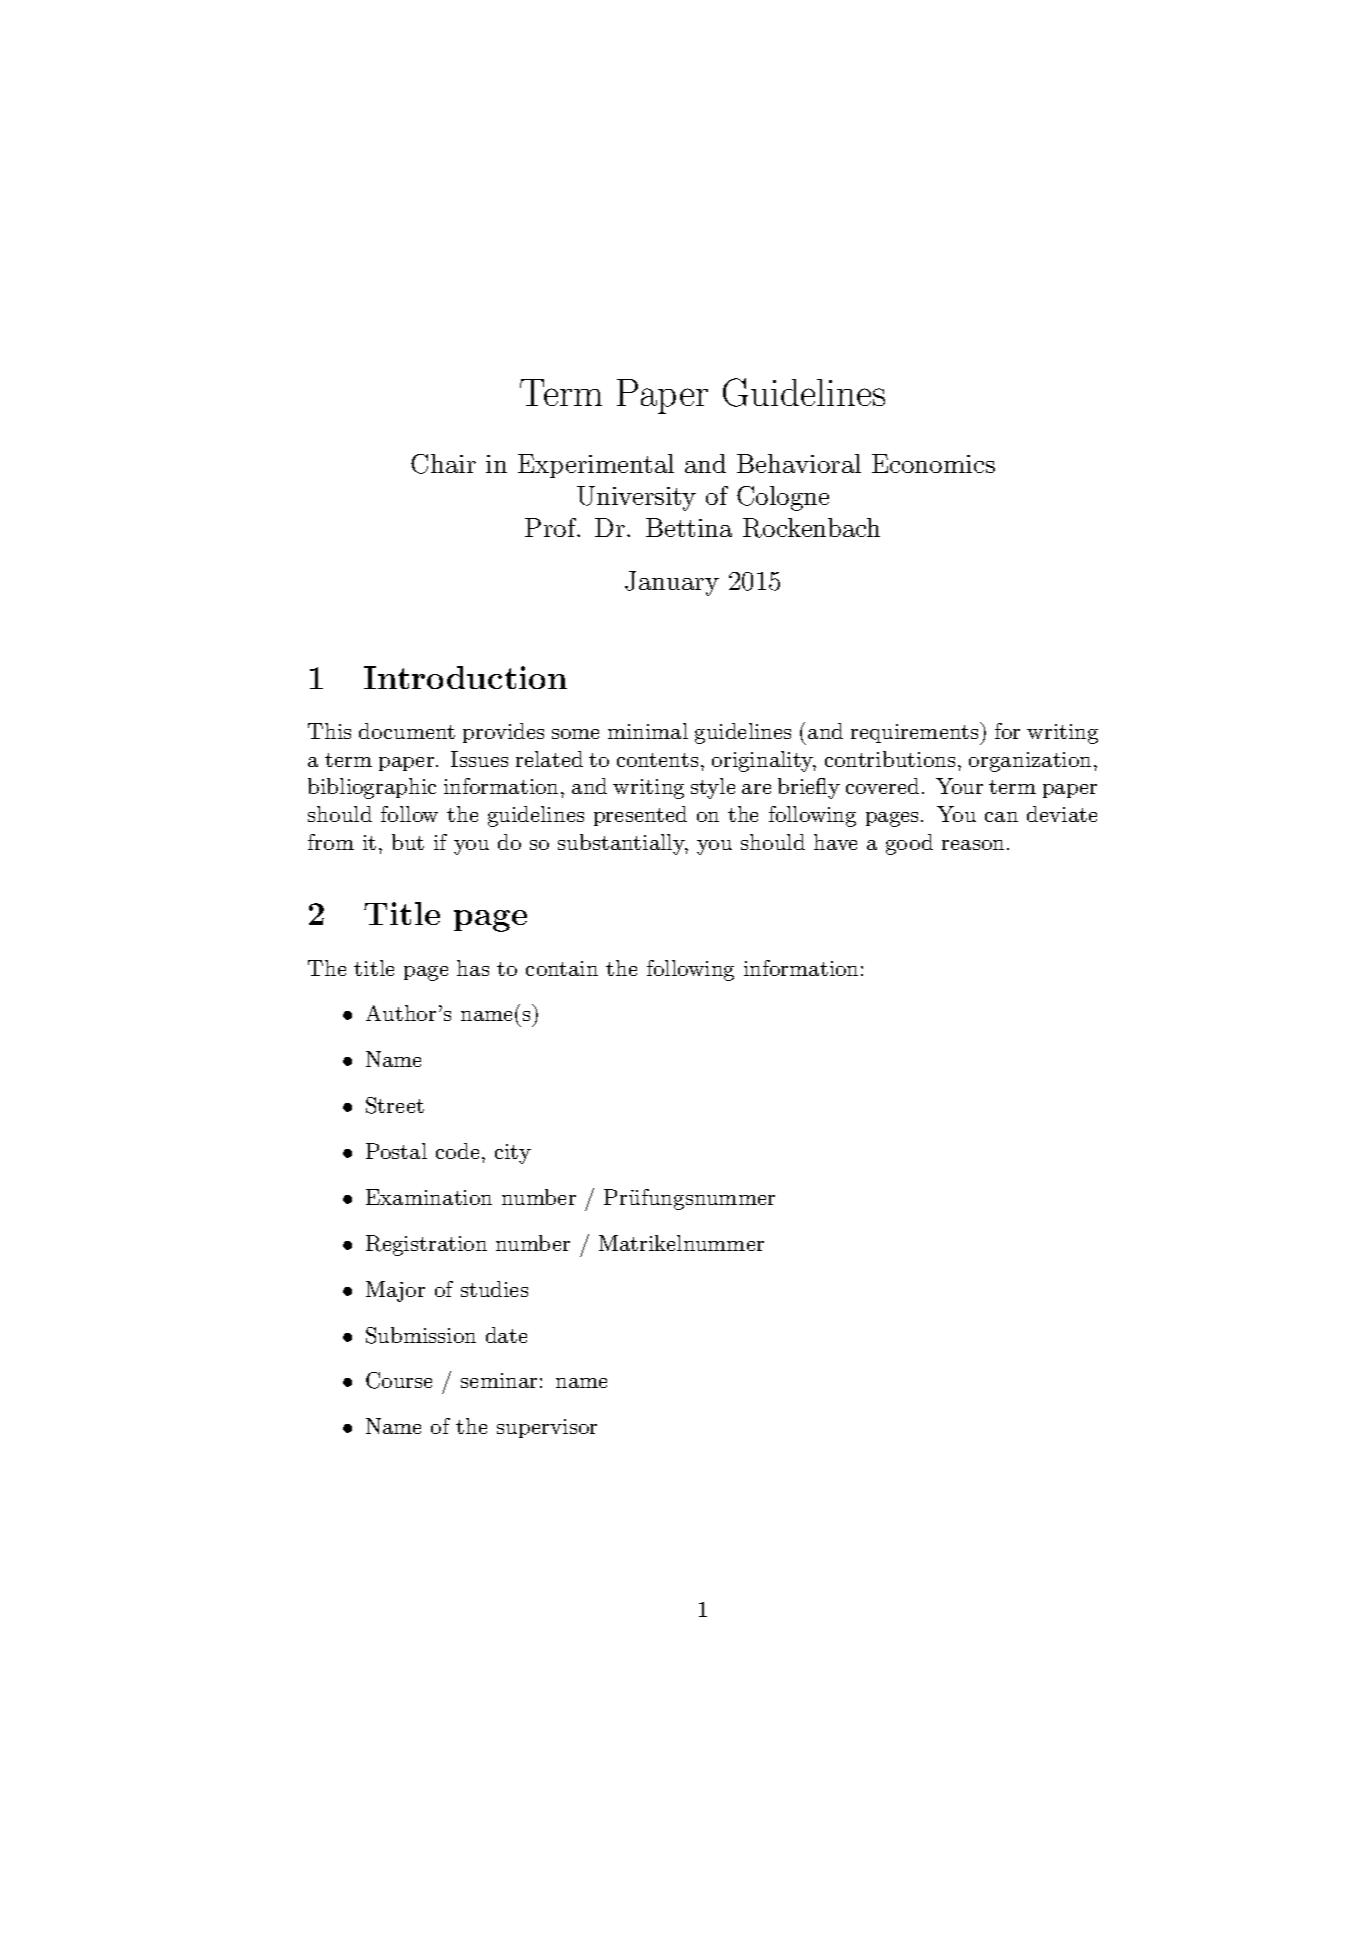 This screenshot has height=1938, width=1370. I want to click on has, so click(473, 968).
